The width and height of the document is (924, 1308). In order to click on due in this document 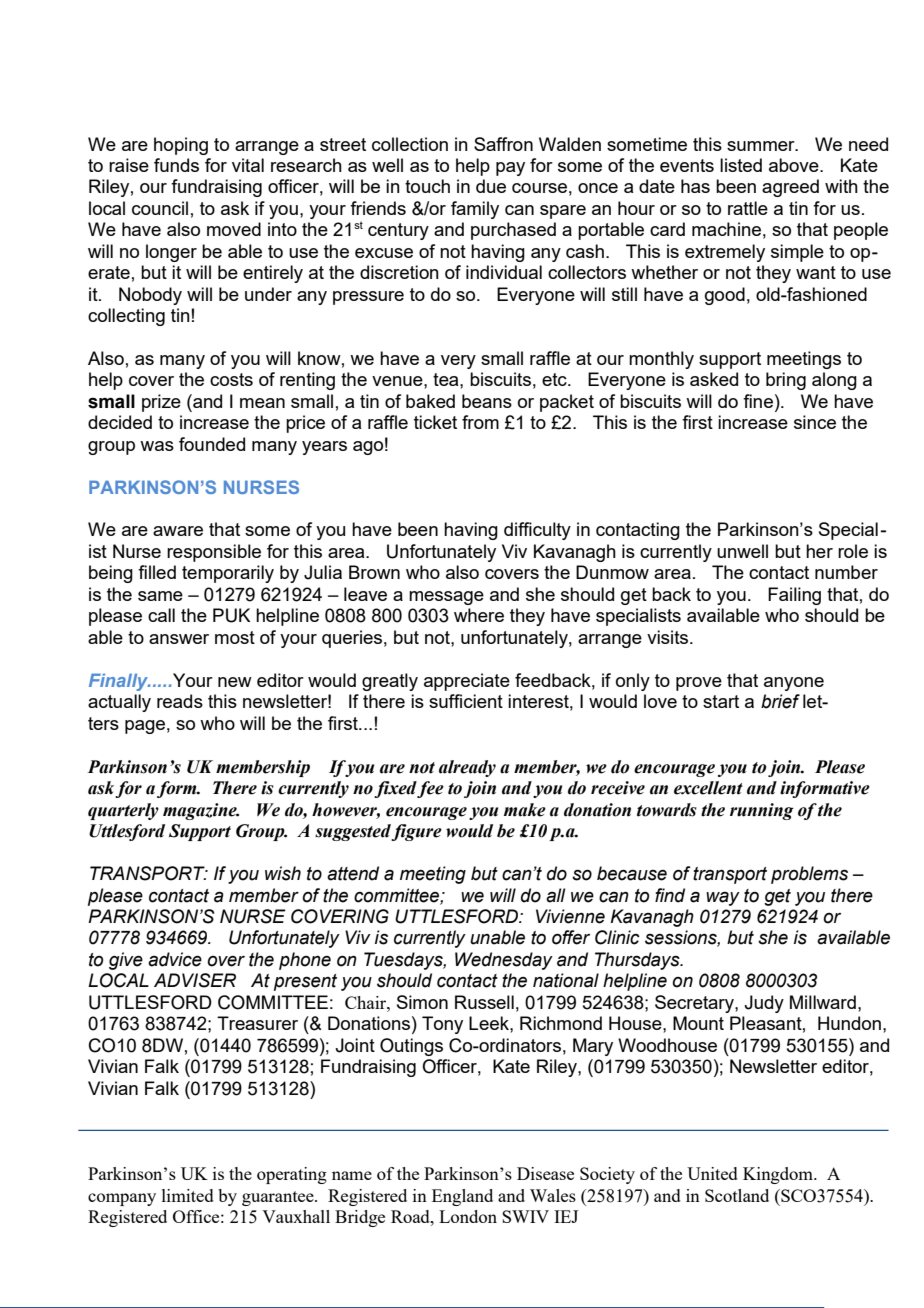, I will do `click(491, 186)`.
